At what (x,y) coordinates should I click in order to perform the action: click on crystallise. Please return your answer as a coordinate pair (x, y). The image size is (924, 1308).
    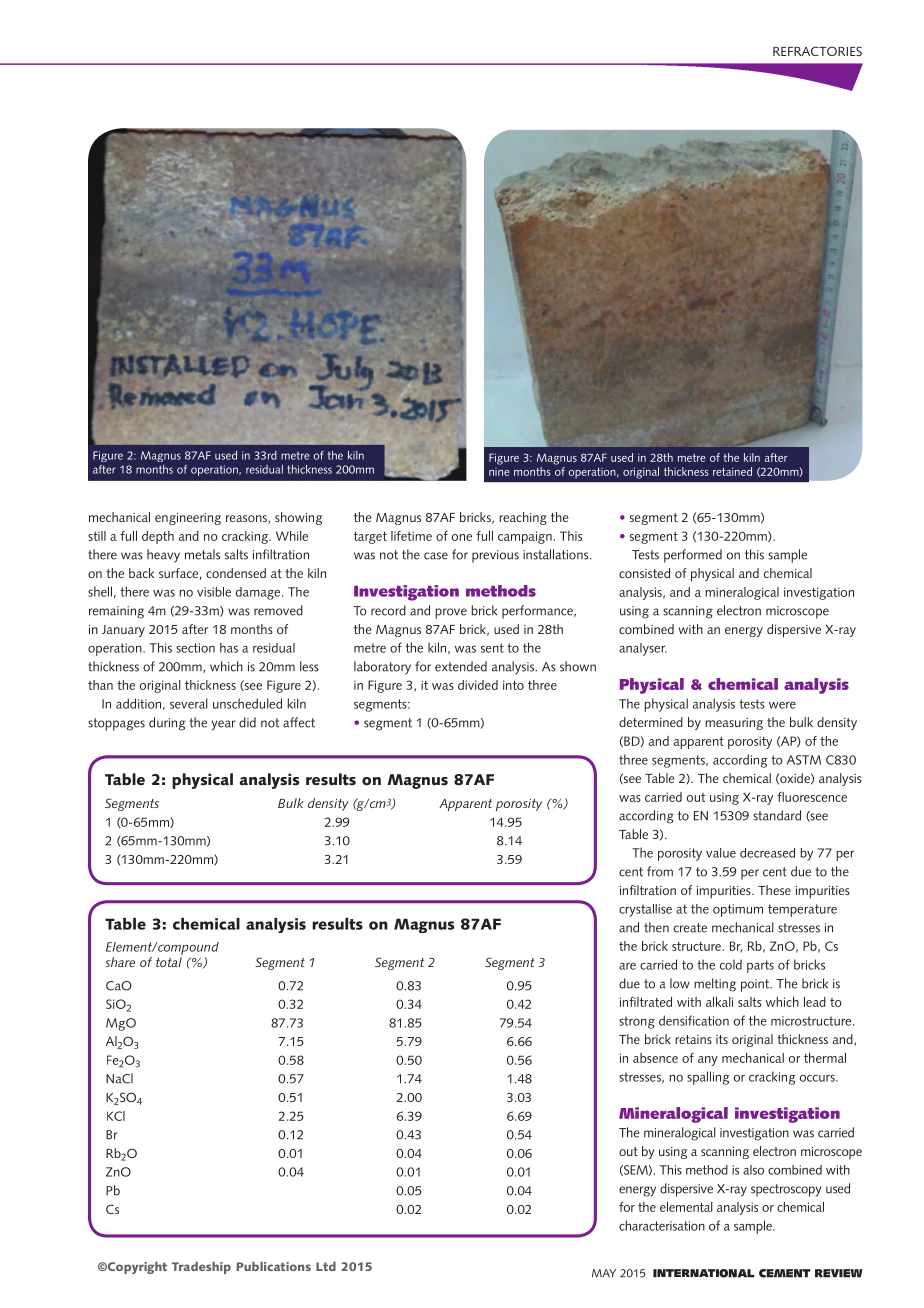
    Looking at the image, I should click on (645, 910).
